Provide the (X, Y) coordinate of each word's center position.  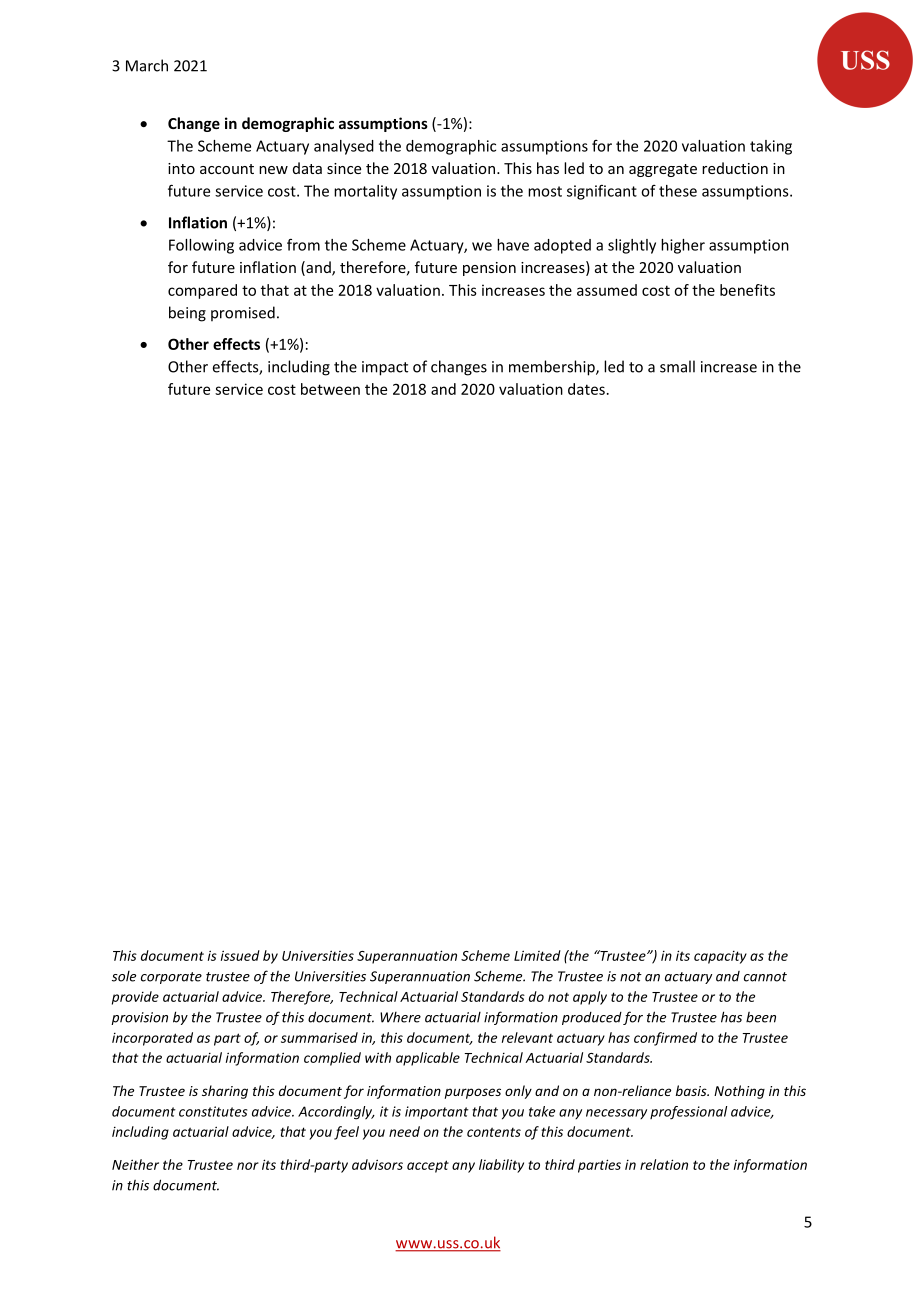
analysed (344, 147)
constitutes (213, 1111)
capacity (720, 957)
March (147, 65)
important (437, 1112)
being (187, 314)
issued (240, 955)
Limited (537, 955)
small (677, 366)
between (330, 389)
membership (553, 368)
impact (385, 368)
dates (586, 389)
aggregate (663, 170)
